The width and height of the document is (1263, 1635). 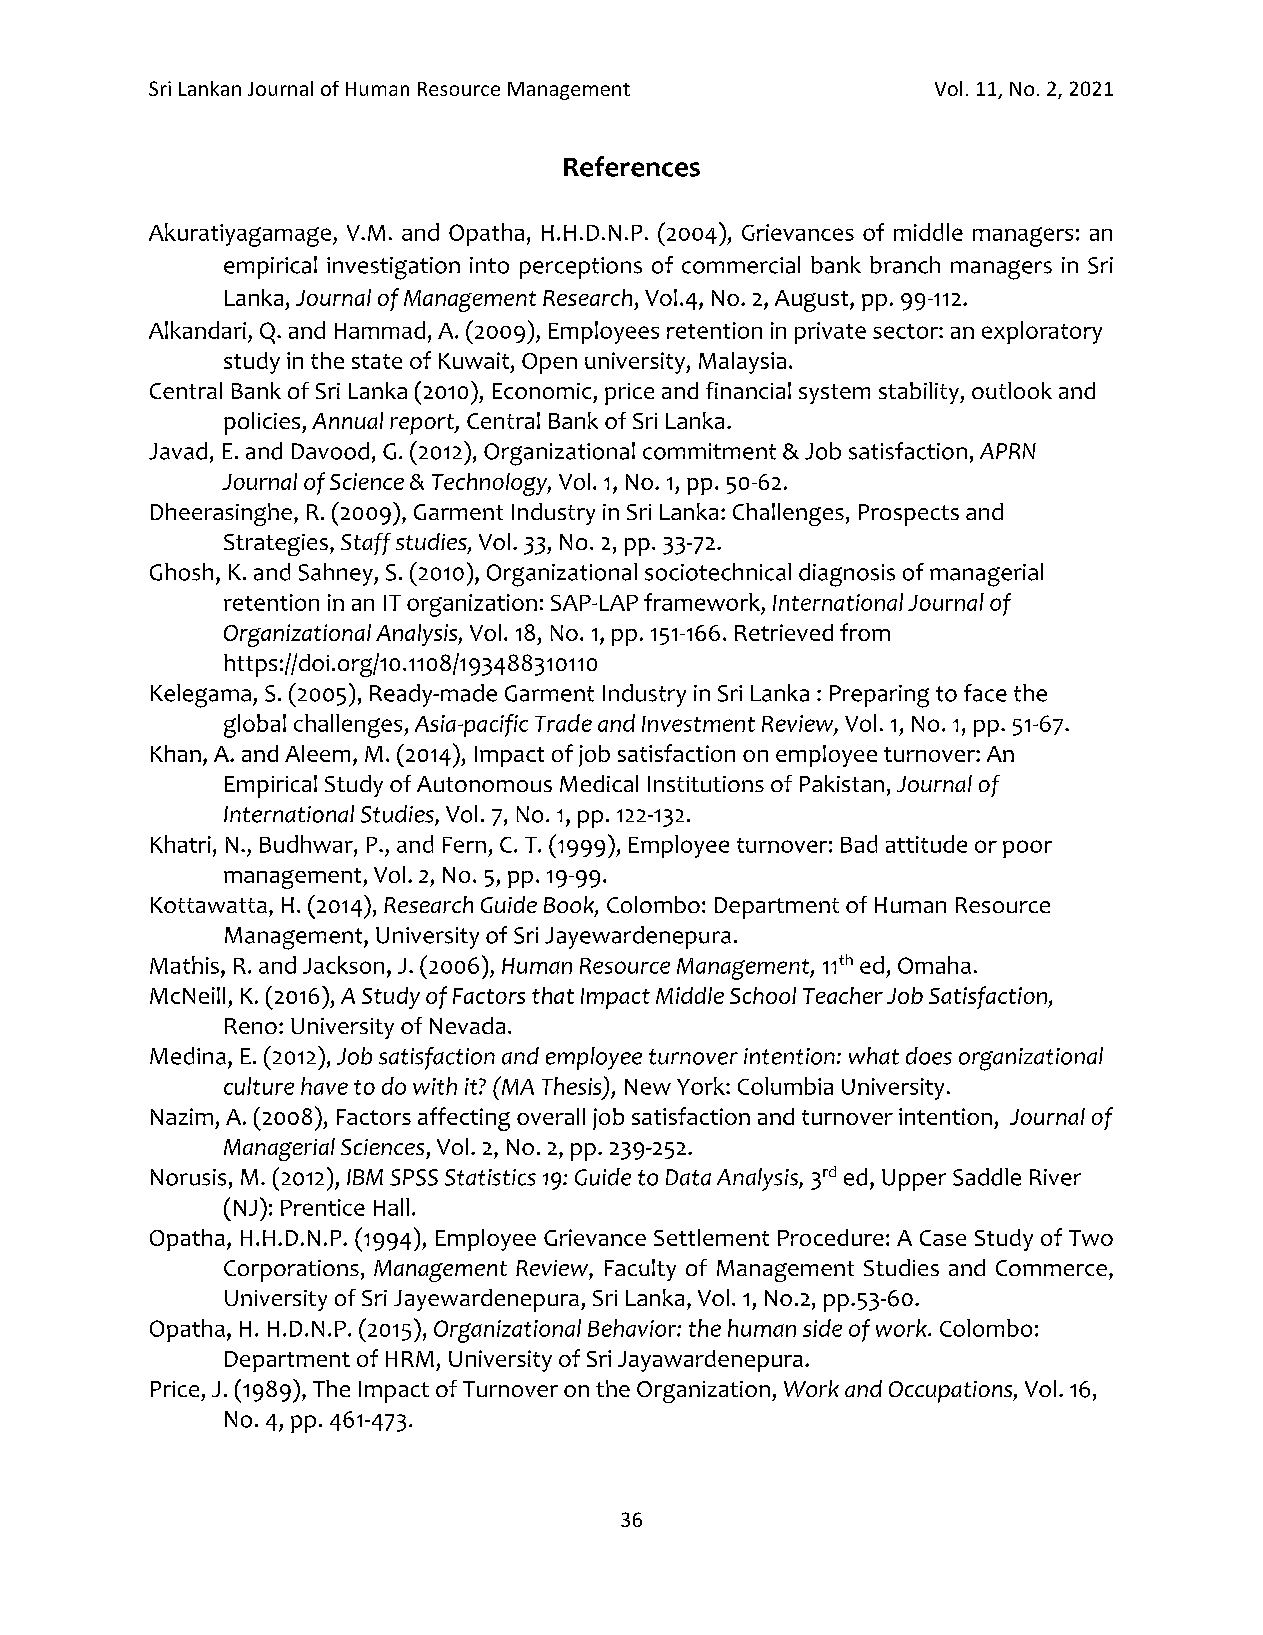 I want to click on New, so click(x=648, y=1087).
